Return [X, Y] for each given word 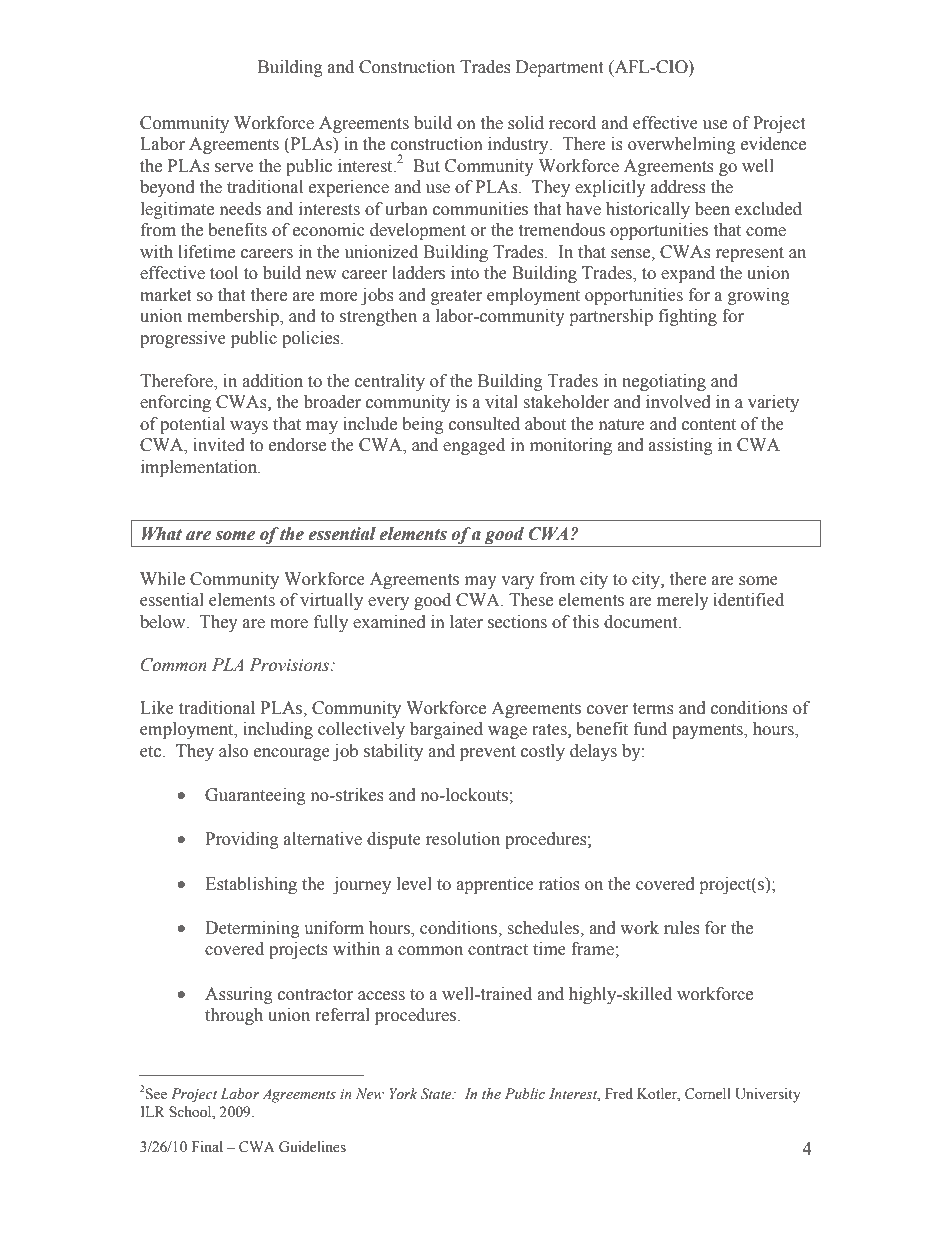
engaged [474, 446]
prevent [488, 753]
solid [526, 123]
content [709, 425]
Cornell [708, 1094]
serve [234, 168]
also [233, 751]
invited [219, 445]
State [437, 1094]
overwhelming [682, 145]
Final [207, 1146]
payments [708, 731]
